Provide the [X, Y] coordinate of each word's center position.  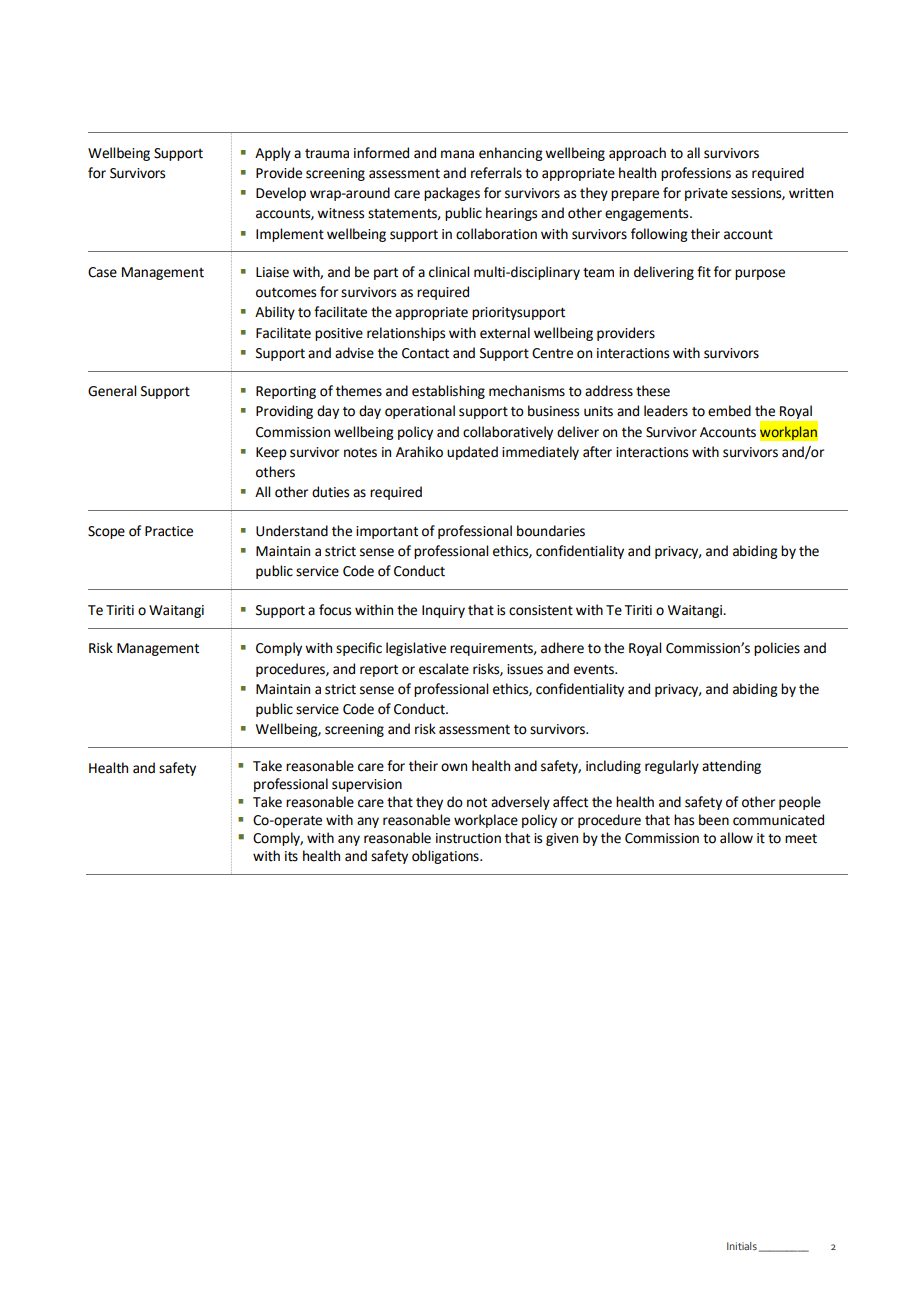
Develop [281, 194]
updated [472, 453]
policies [777, 649]
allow [736, 838]
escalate [444, 669]
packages [452, 194]
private [706, 194]
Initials [742, 1246]
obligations [446, 857]
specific [359, 649]
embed [729, 411]
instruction [468, 838]
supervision [367, 785]
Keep [271, 453]
